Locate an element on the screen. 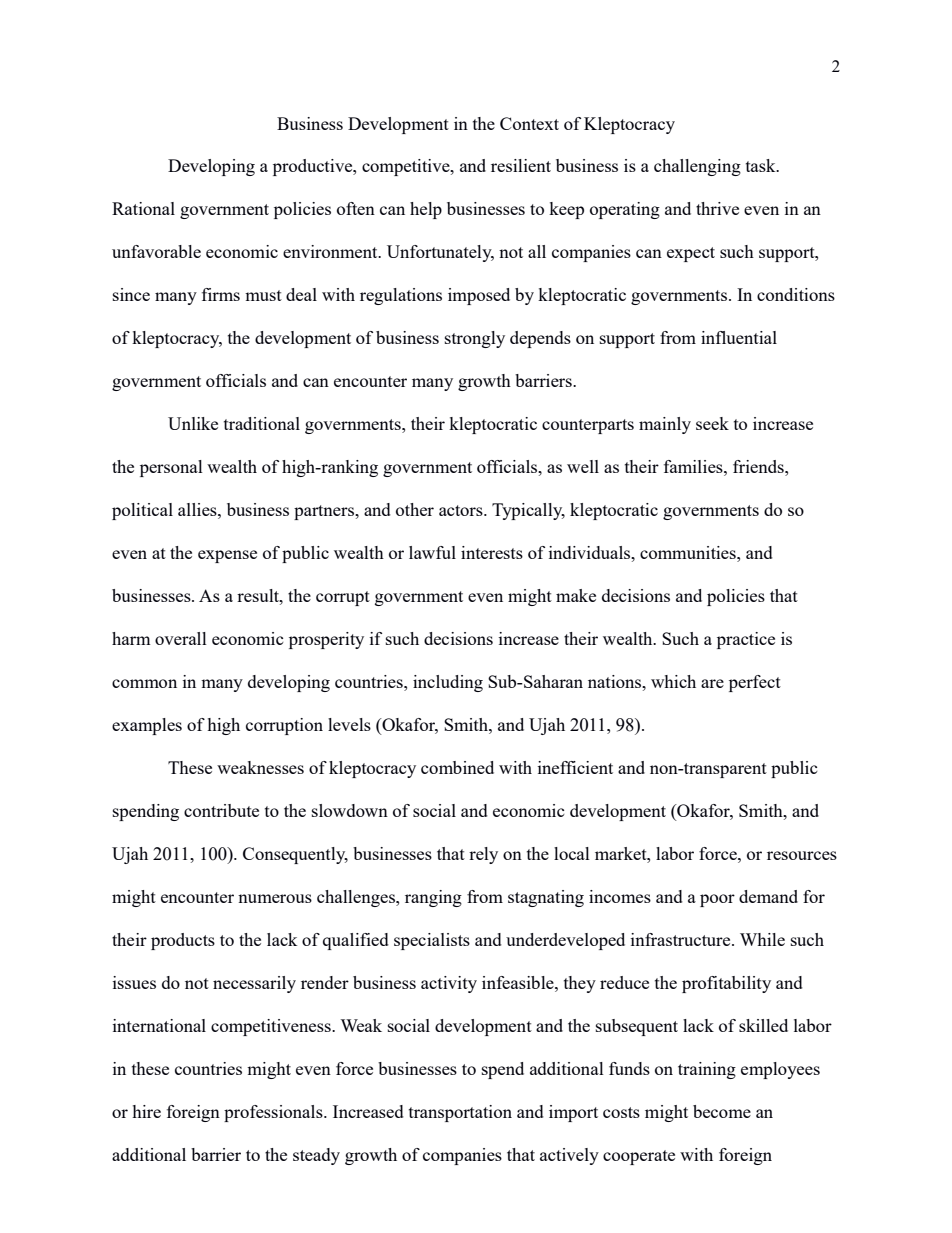 The width and height of the screenshot is (952, 1233). contribute is located at coordinates (221, 810).
